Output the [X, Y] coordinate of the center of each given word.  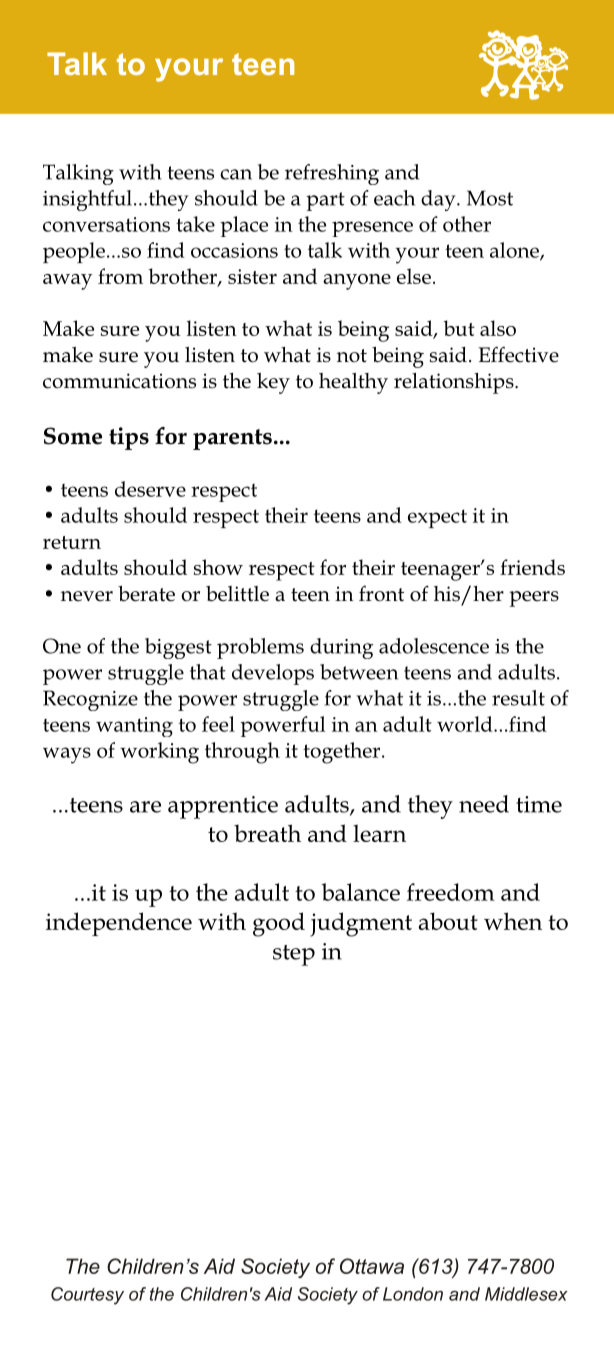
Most [490, 198]
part [325, 201]
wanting [134, 727]
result [518, 698]
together [343, 753]
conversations [106, 224]
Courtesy [87, 1296]
